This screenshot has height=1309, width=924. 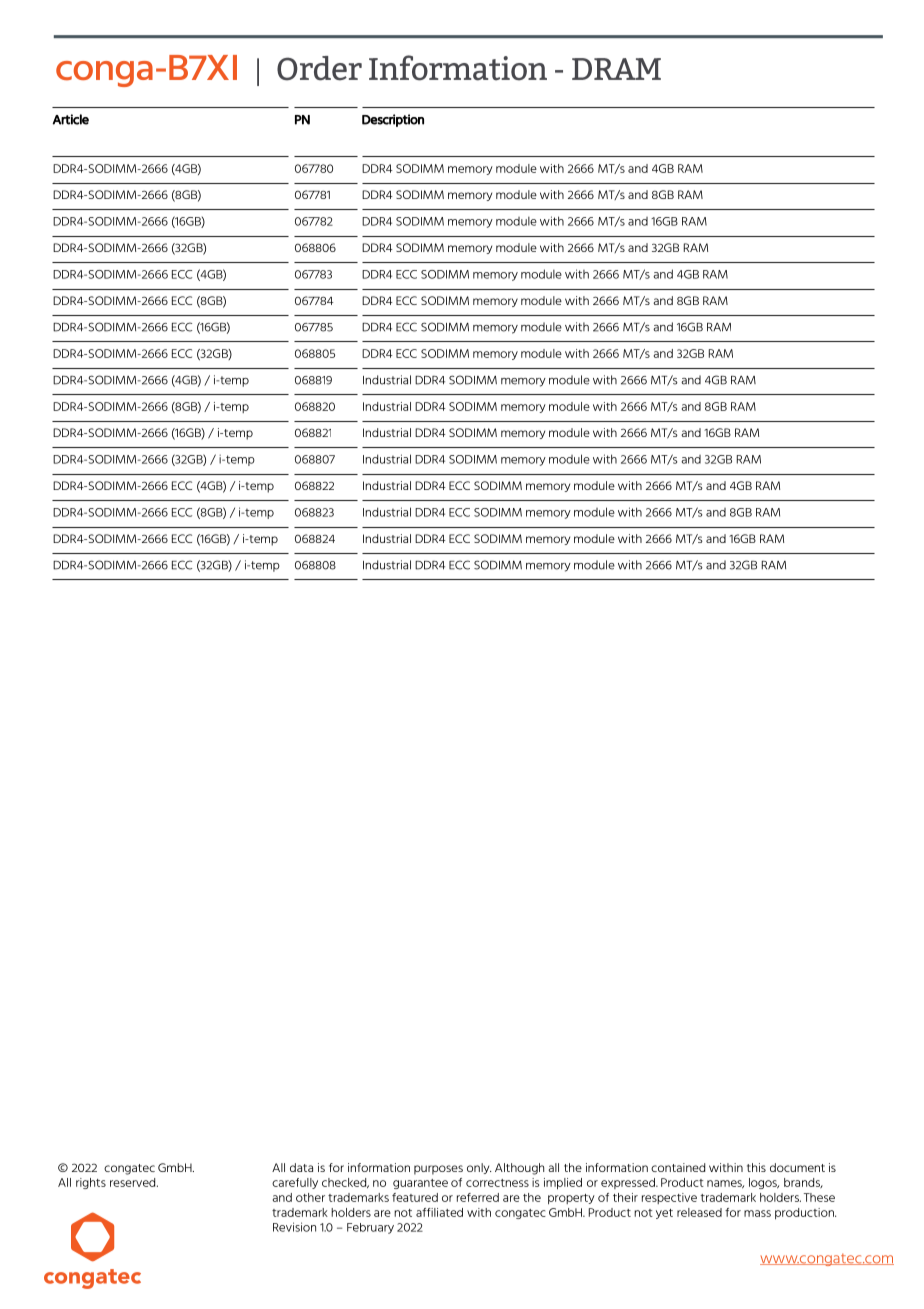 I want to click on purposes, so click(x=438, y=1170).
